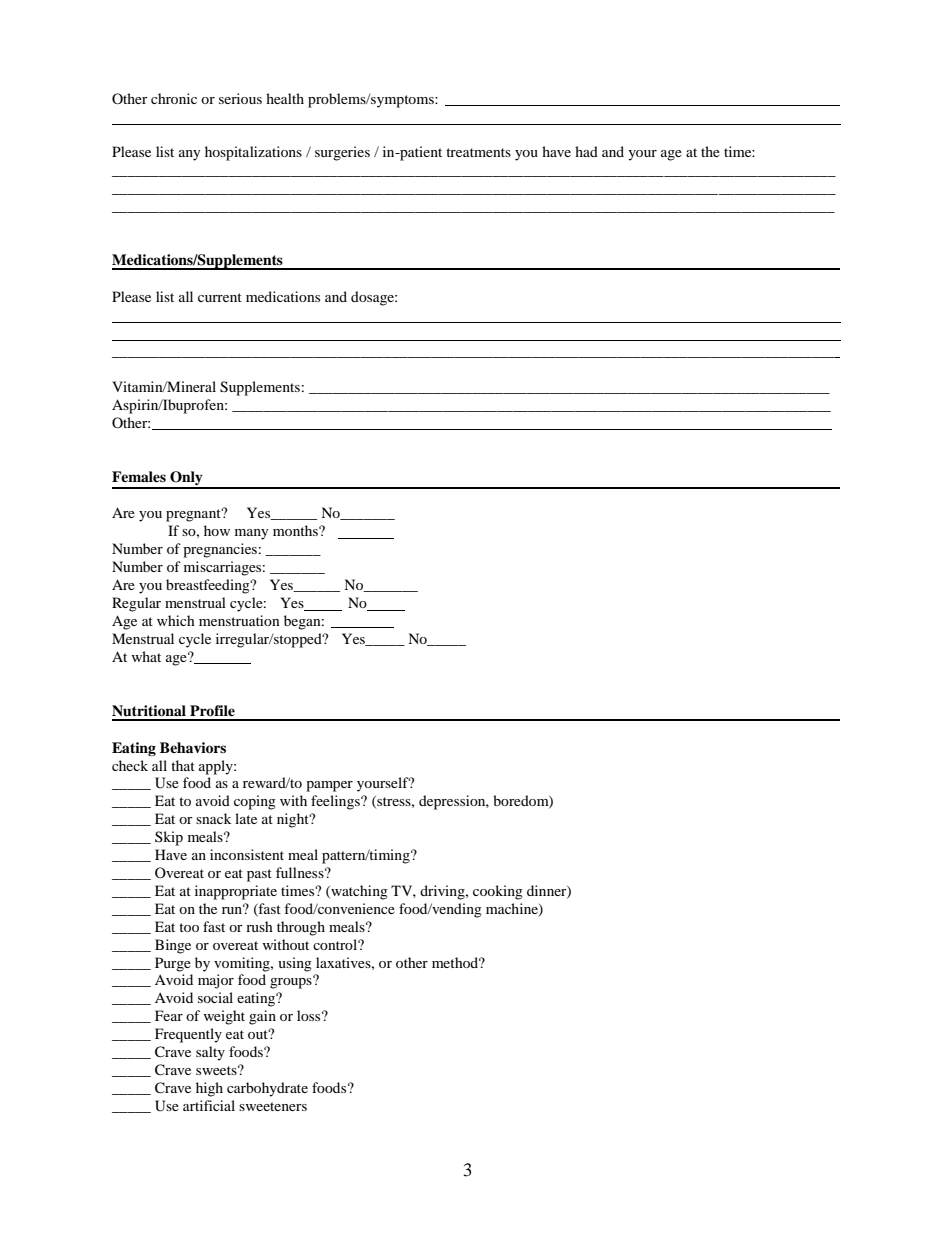 The height and width of the screenshot is (1233, 952). I want to click on many, so click(252, 534).
